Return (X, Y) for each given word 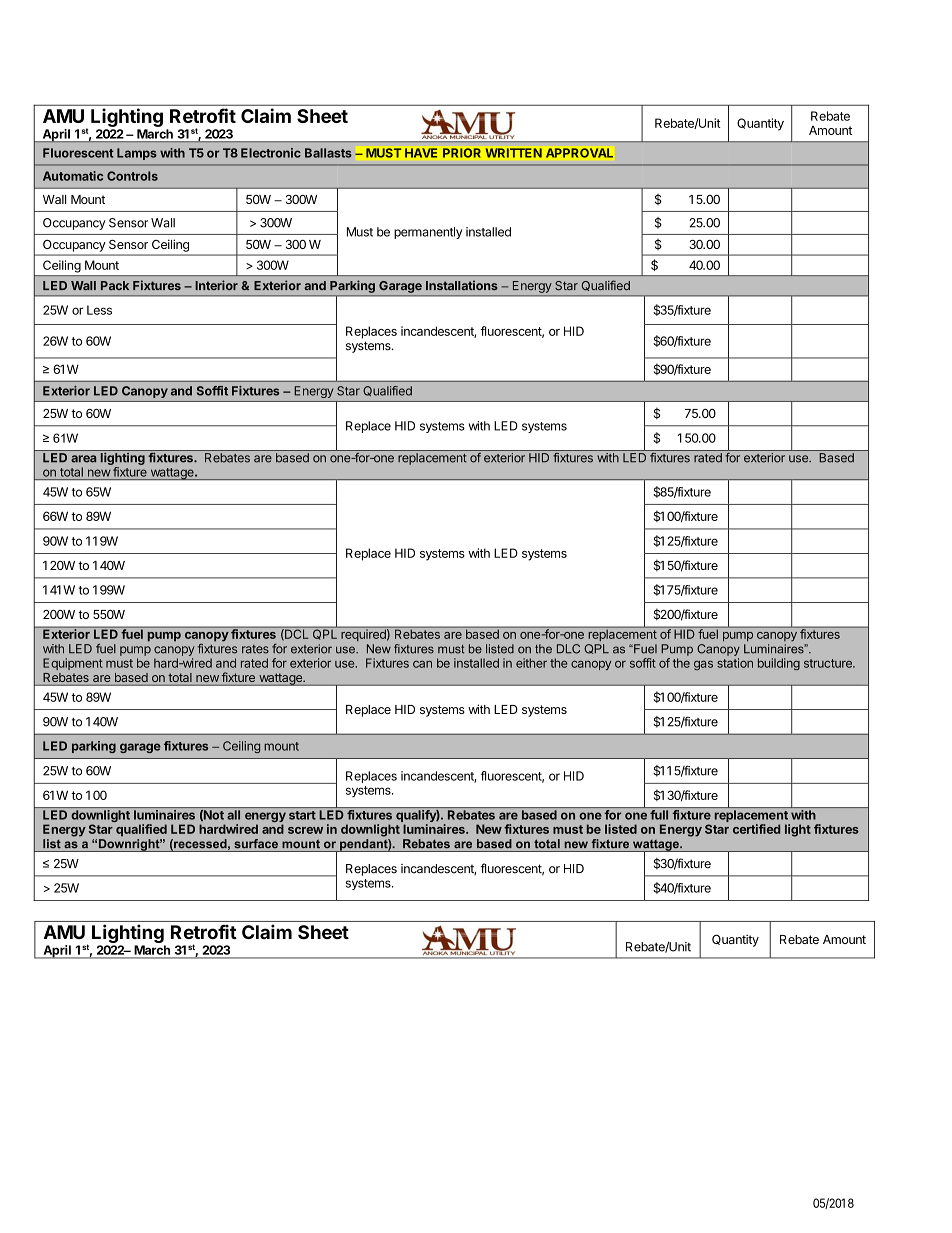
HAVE (421, 153)
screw (305, 830)
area (83, 459)
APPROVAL (579, 153)
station (735, 663)
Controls (132, 176)
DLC (568, 649)
